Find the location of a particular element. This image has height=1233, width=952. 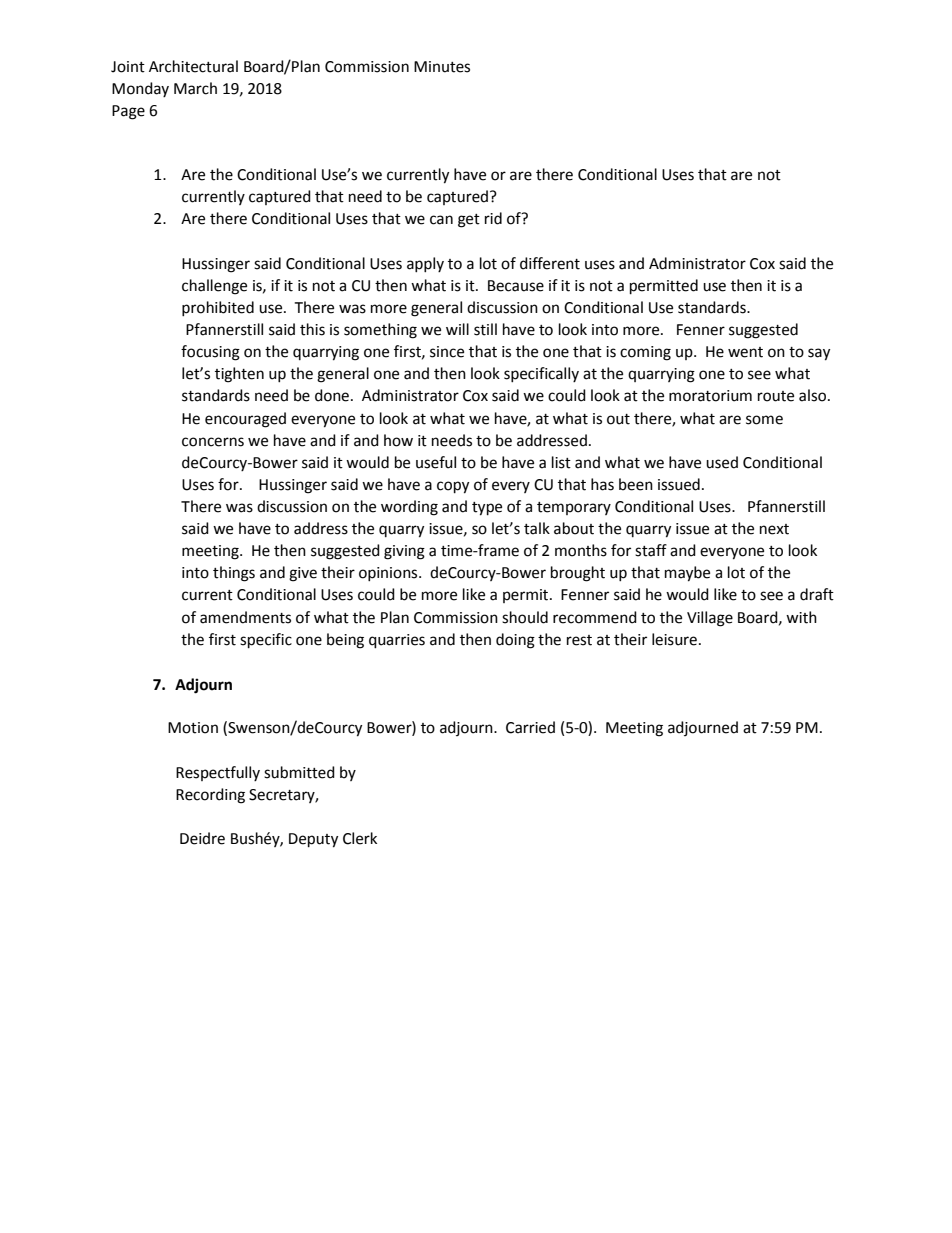

Minutes is located at coordinates (442, 67).
